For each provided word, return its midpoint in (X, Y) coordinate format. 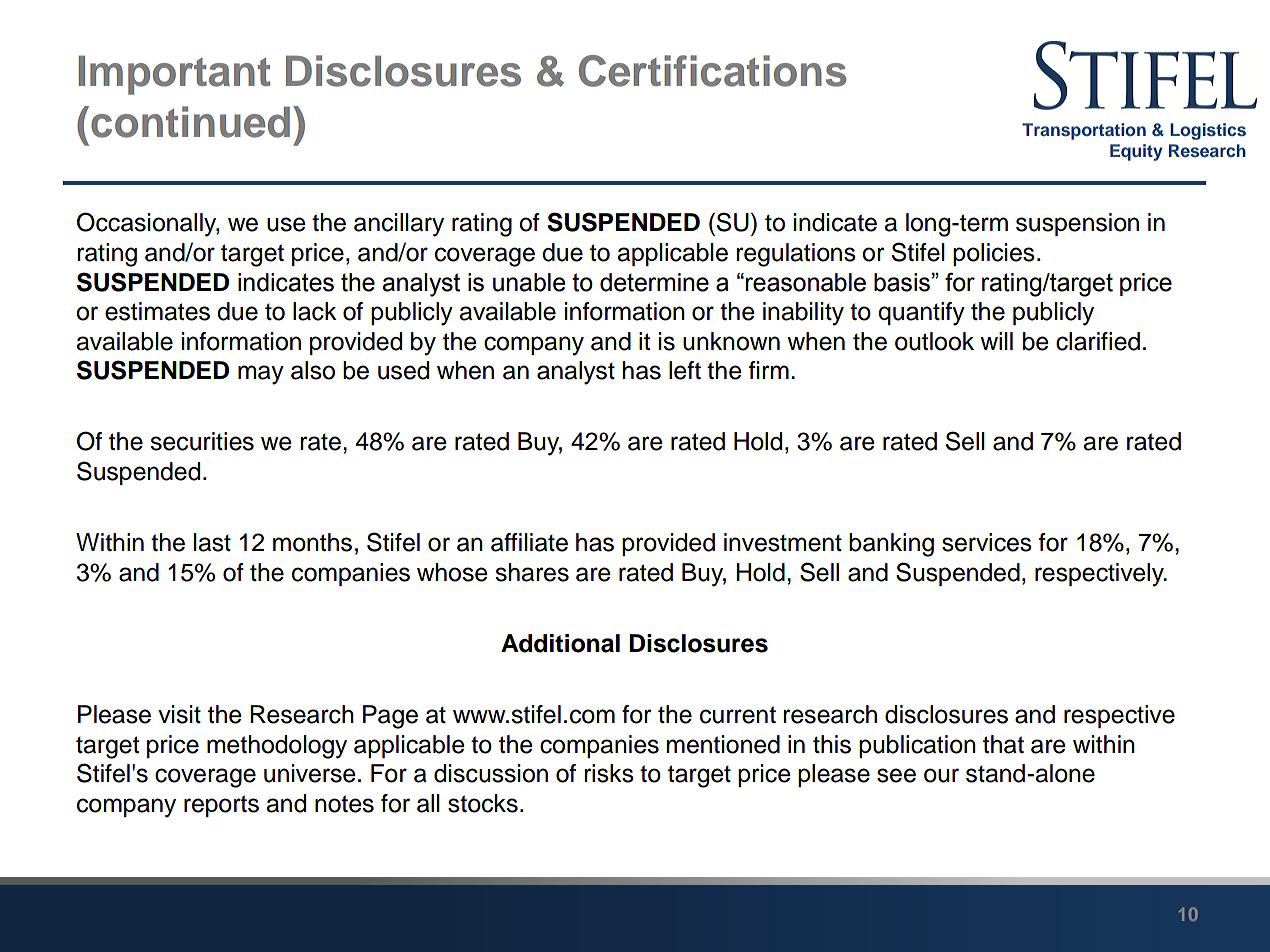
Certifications (712, 71)
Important (174, 75)
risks (609, 773)
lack (315, 311)
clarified (1098, 341)
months (312, 542)
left (685, 370)
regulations (796, 255)
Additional (560, 643)
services (987, 542)
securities (202, 441)
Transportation (1084, 131)
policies (994, 254)
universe (310, 773)
